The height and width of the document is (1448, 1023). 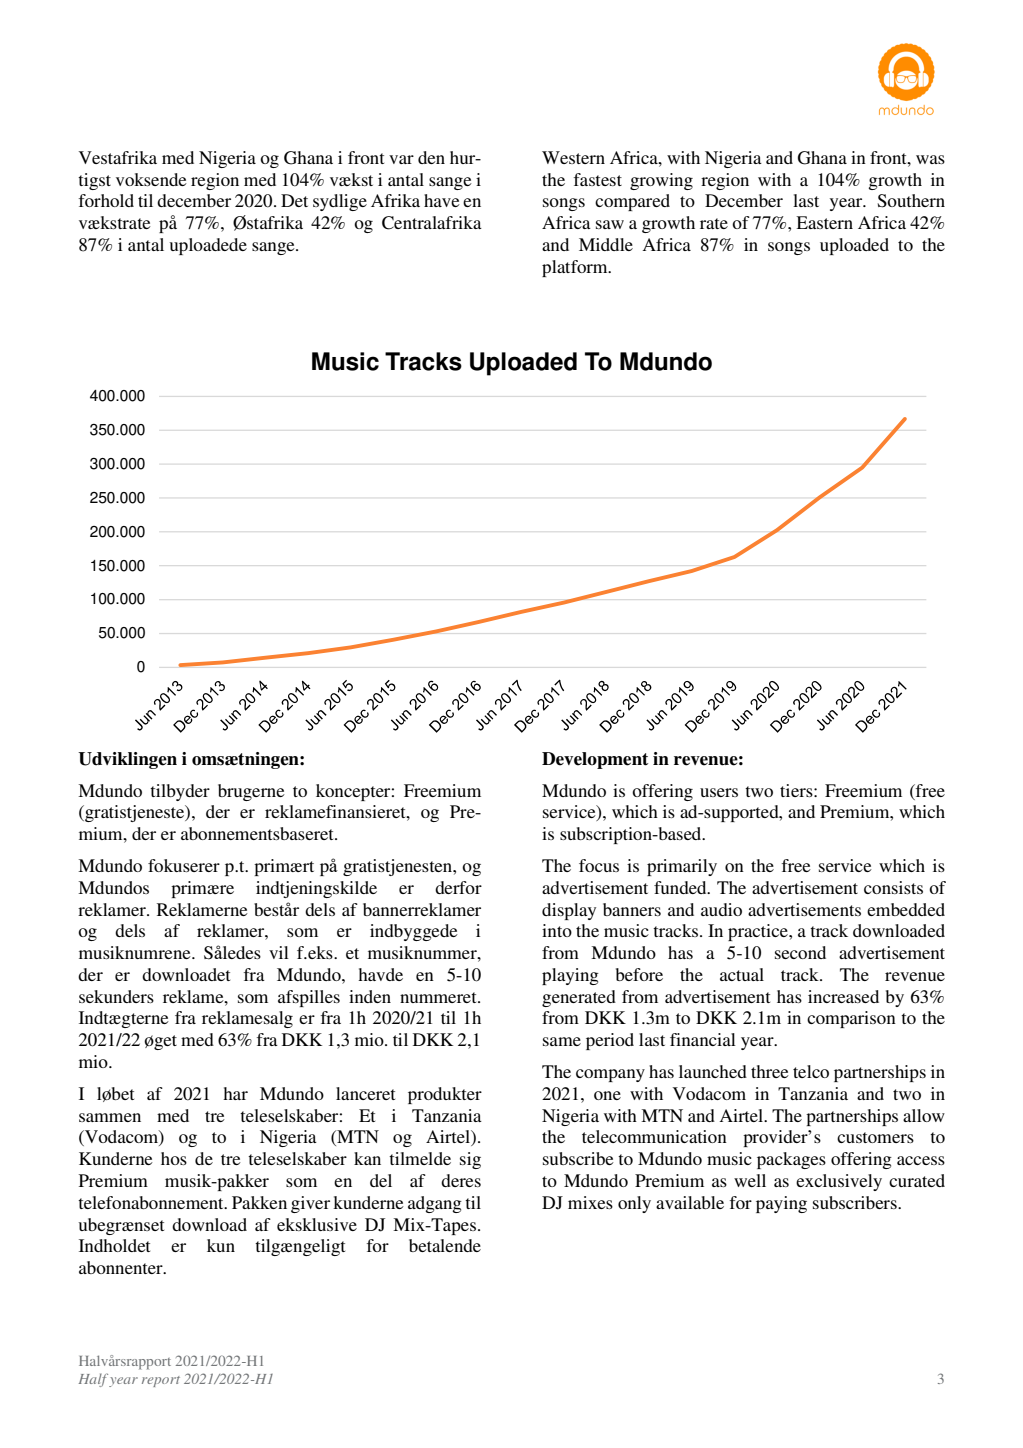 What do you see at coordinates (442, 200) in the document?
I see `have` at bounding box center [442, 200].
